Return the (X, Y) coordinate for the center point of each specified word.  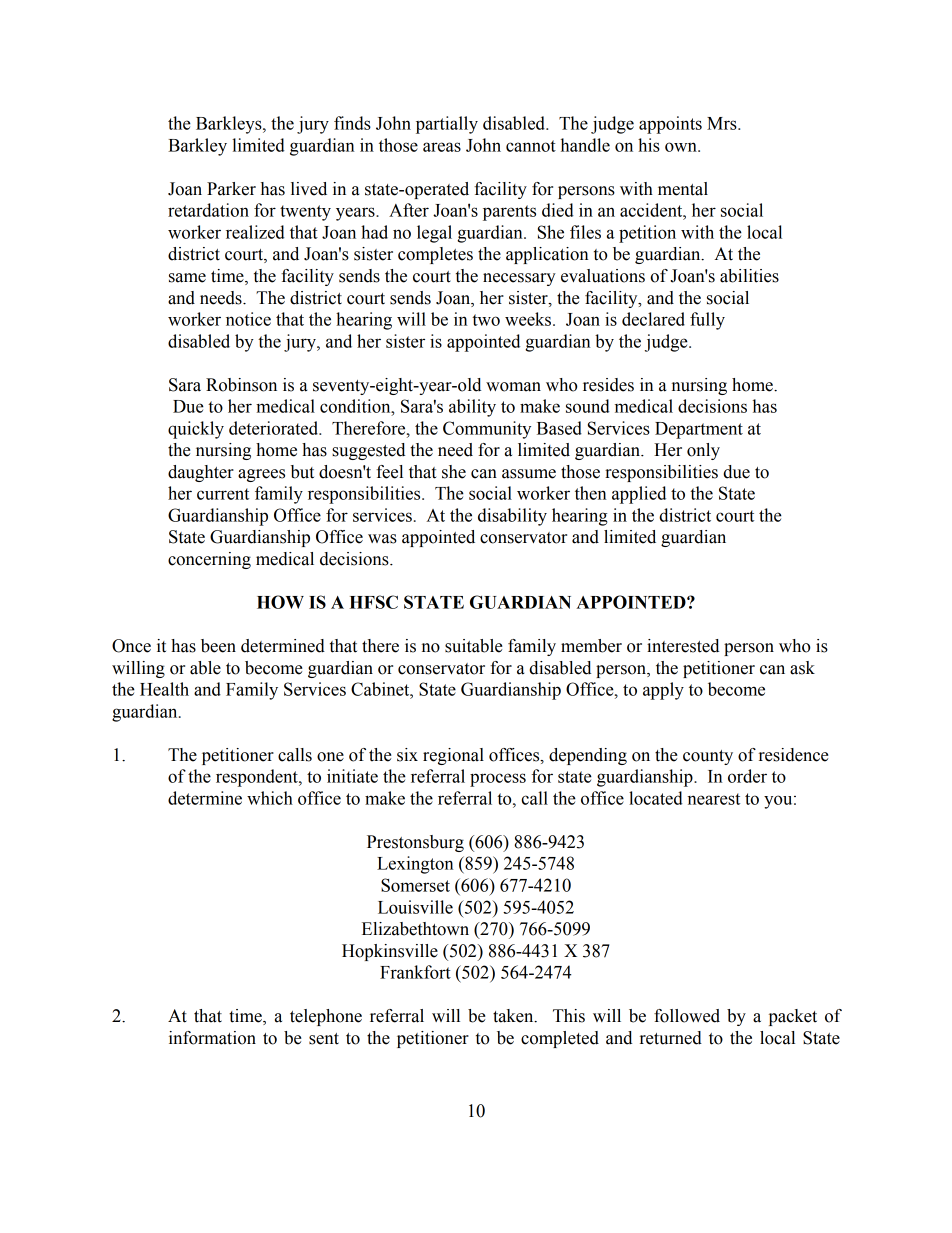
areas (442, 147)
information (212, 1038)
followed (687, 1016)
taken (514, 1016)
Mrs (723, 123)
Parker (231, 189)
